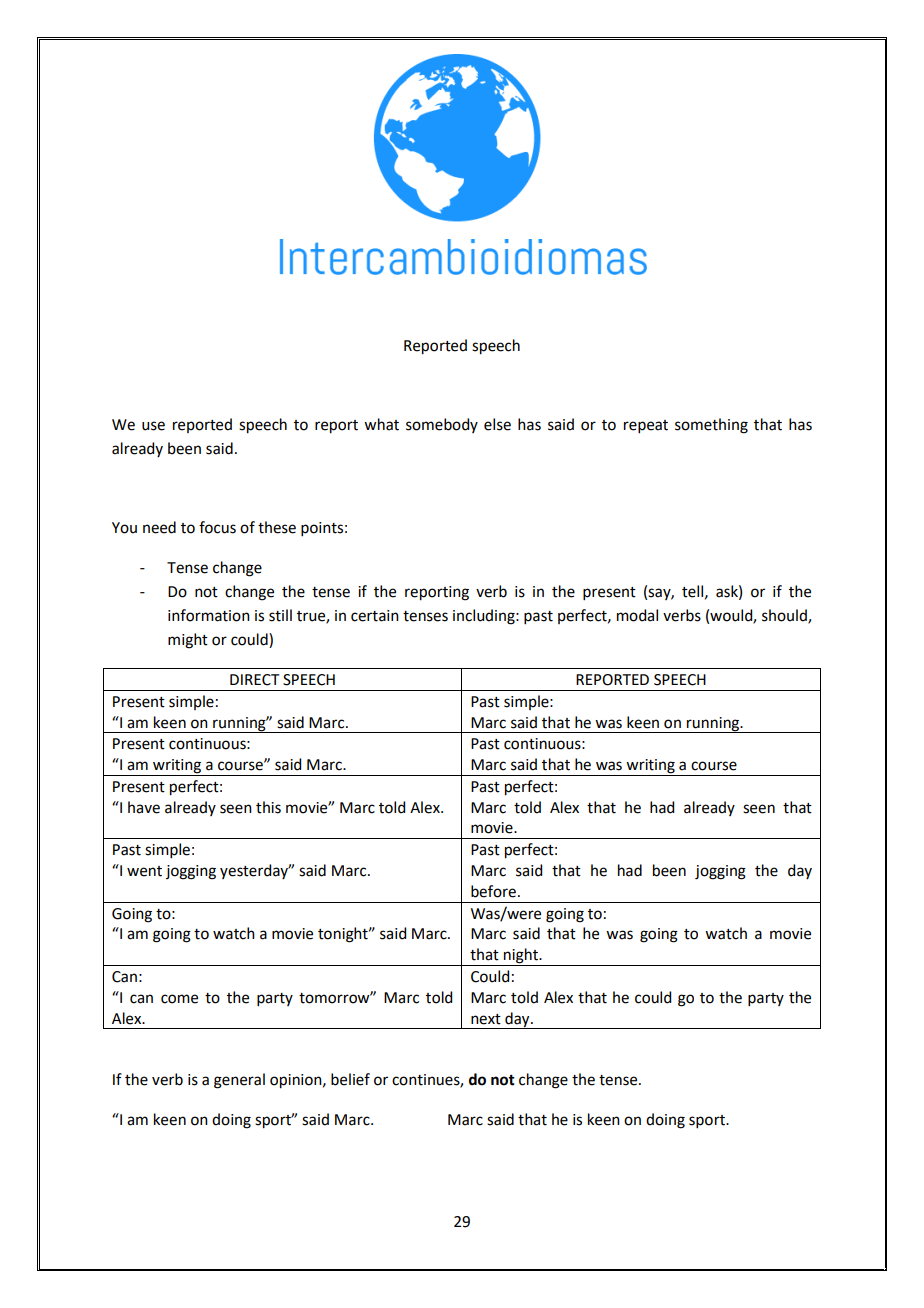 This image has height=1308, width=924. I want to click on use, so click(153, 426).
